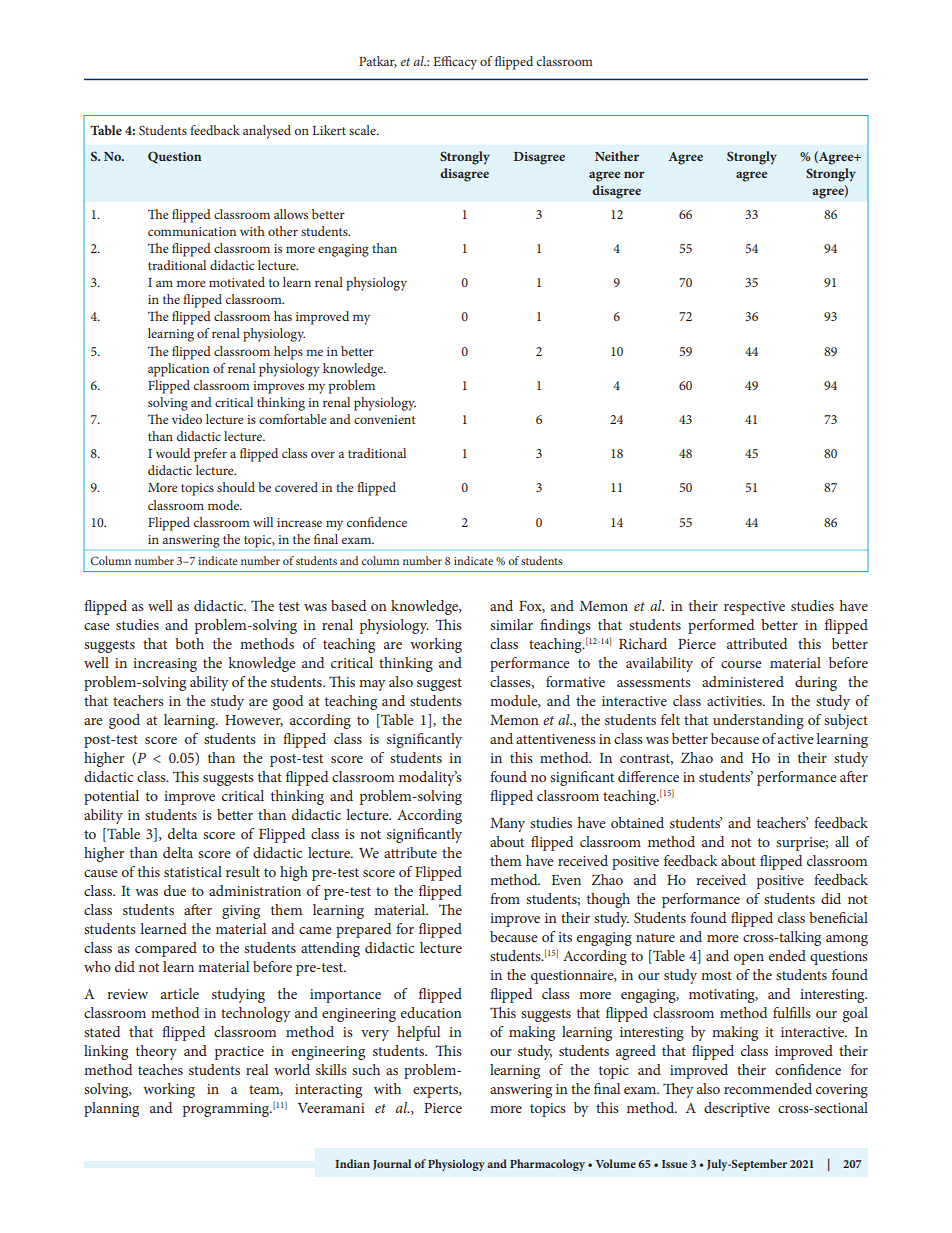 The width and height of the document is (952, 1233). I want to click on both, so click(189, 643).
